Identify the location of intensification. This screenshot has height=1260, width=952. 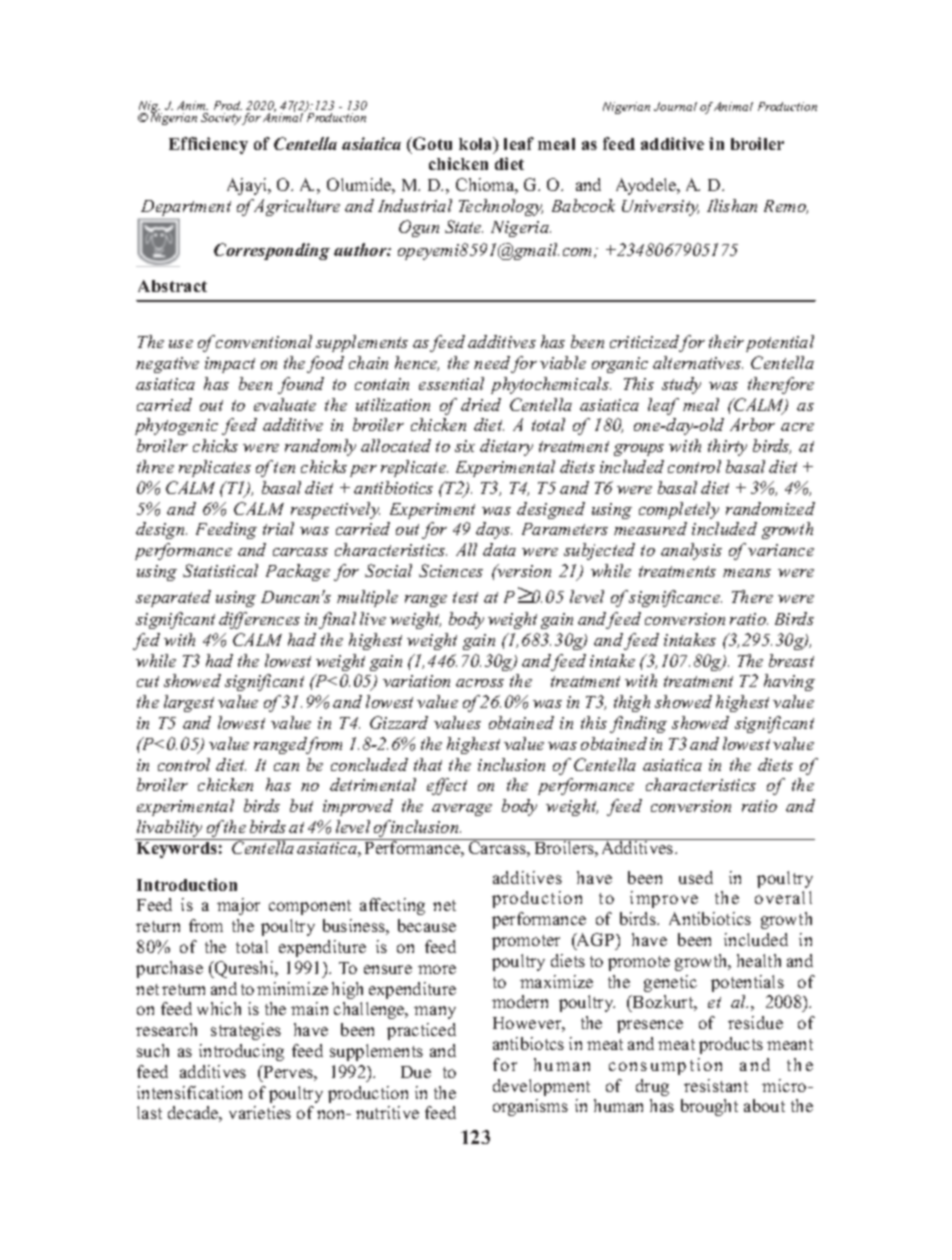
(189, 1092).
